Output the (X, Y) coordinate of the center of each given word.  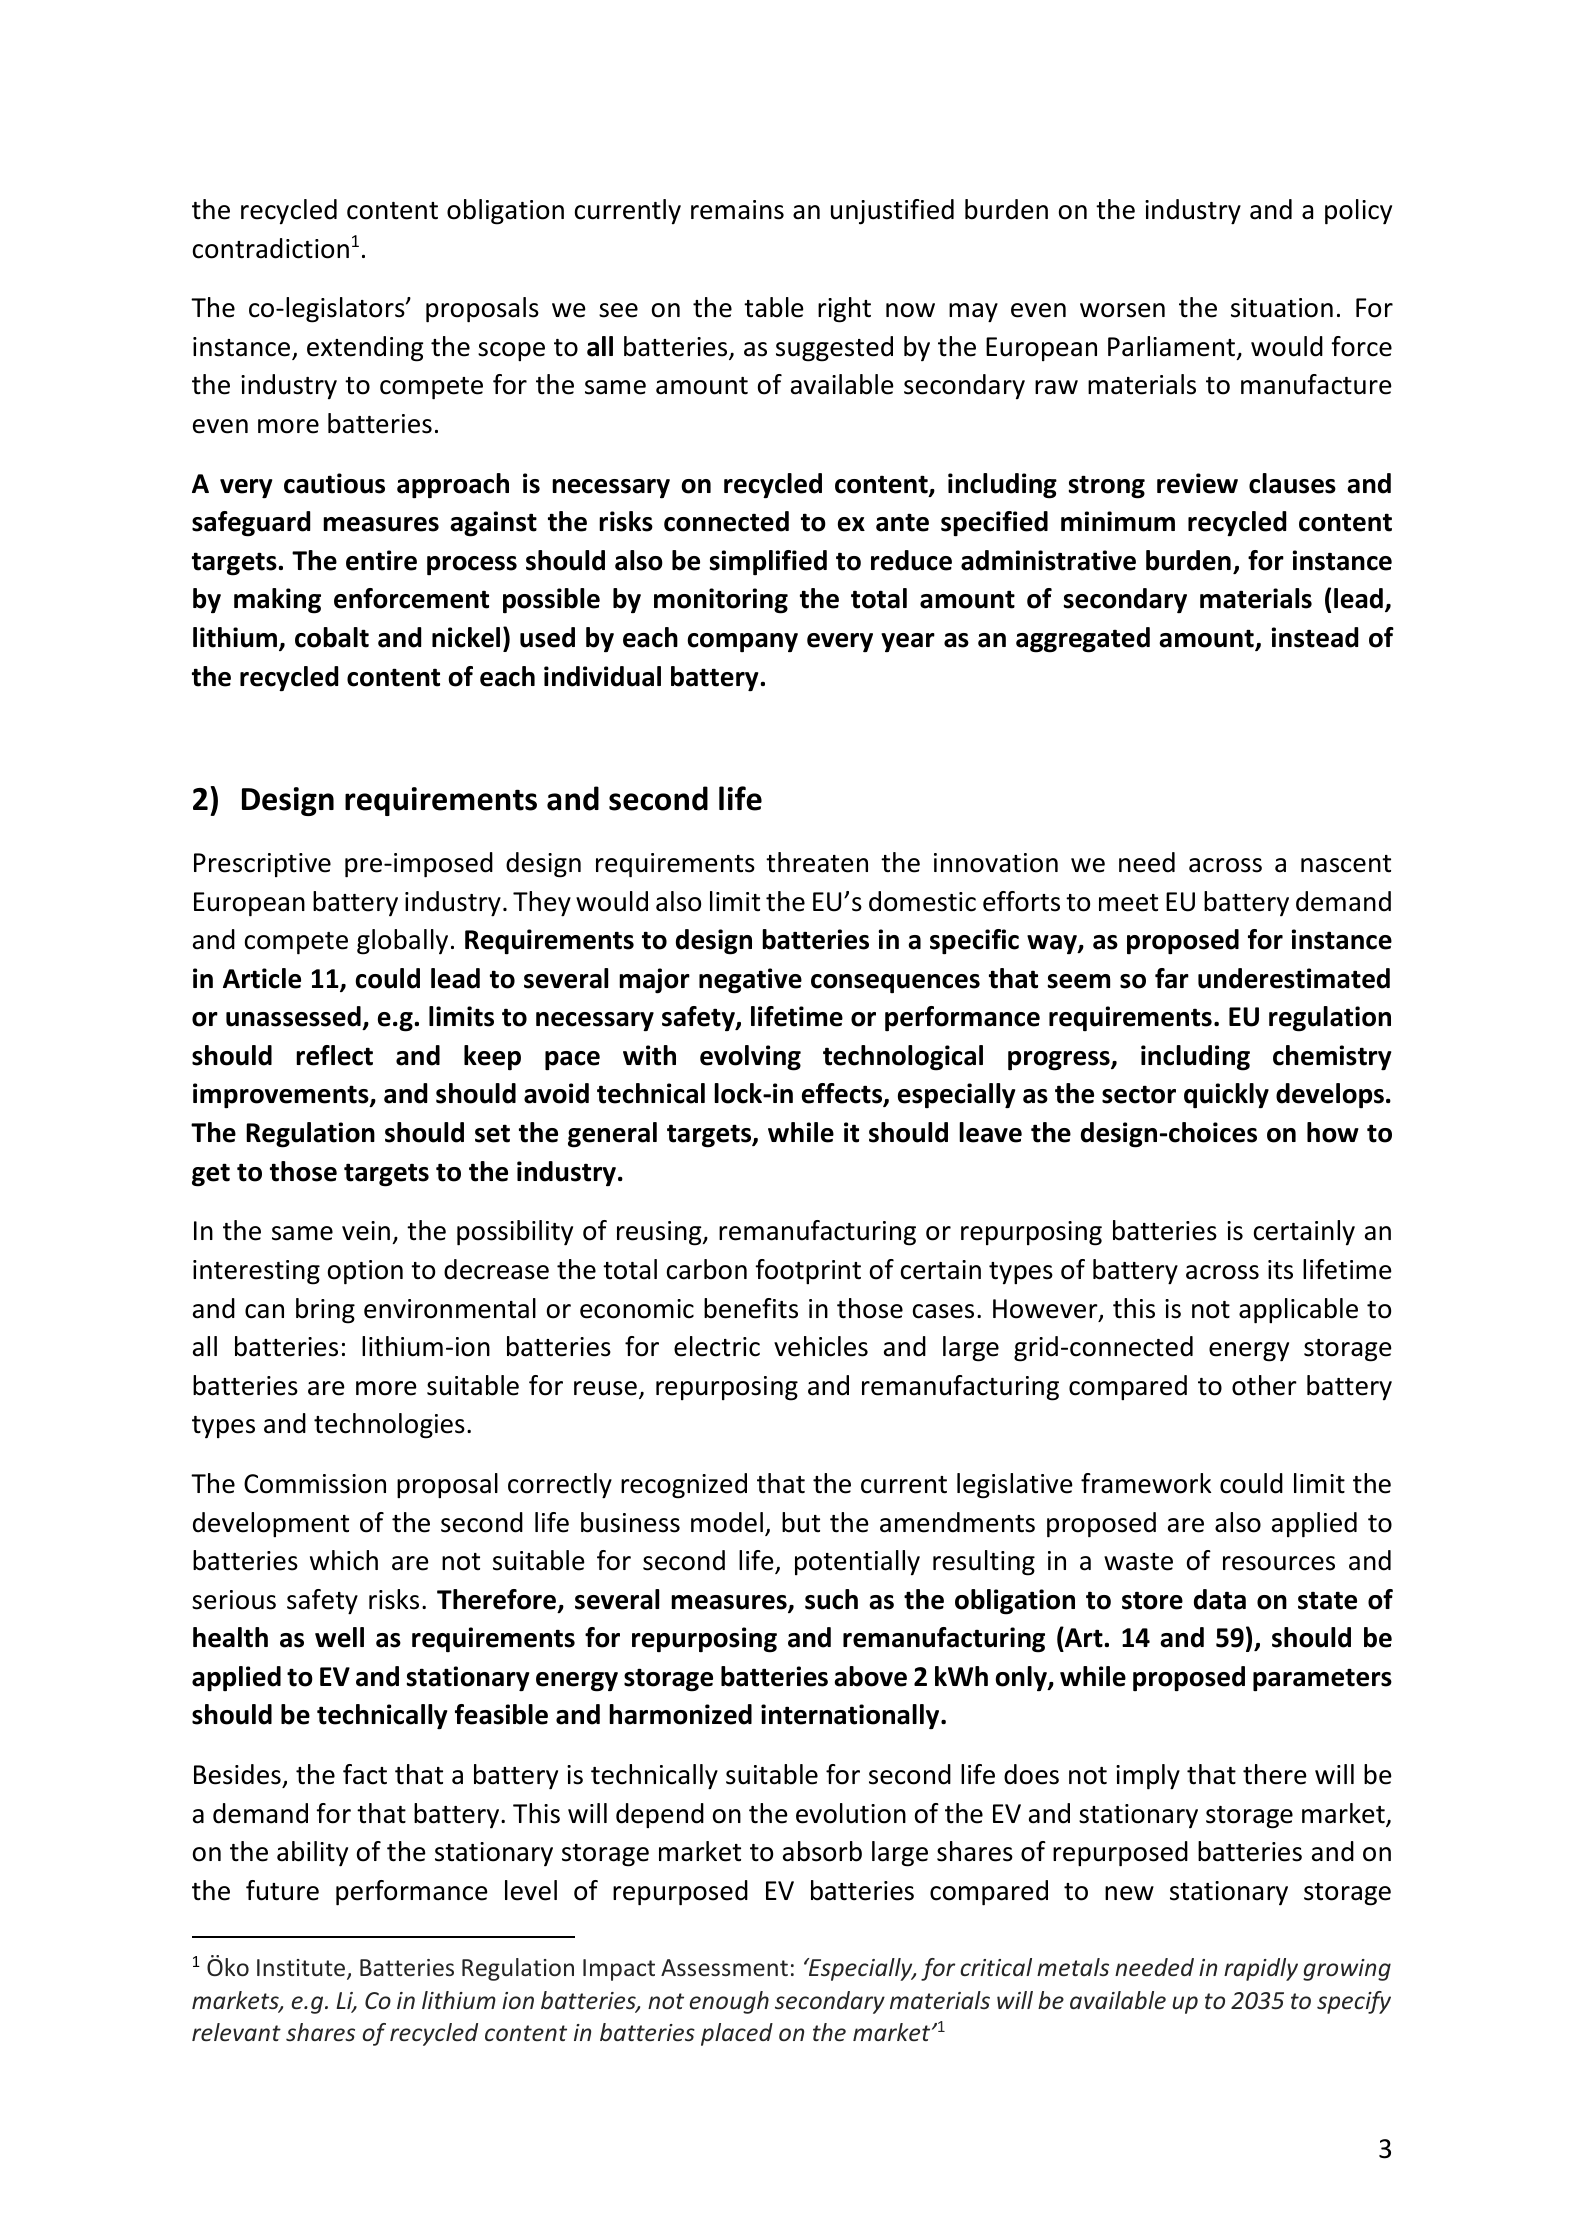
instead (1315, 637)
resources (1279, 1563)
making (277, 601)
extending (365, 349)
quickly (1226, 1096)
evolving (750, 1058)
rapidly (1261, 1969)
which (344, 1560)
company (742, 643)
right (844, 310)
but (801, 1522)
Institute (302, 1969)
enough (729, 2002)
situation (1282, 308)
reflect (334, 1055)
